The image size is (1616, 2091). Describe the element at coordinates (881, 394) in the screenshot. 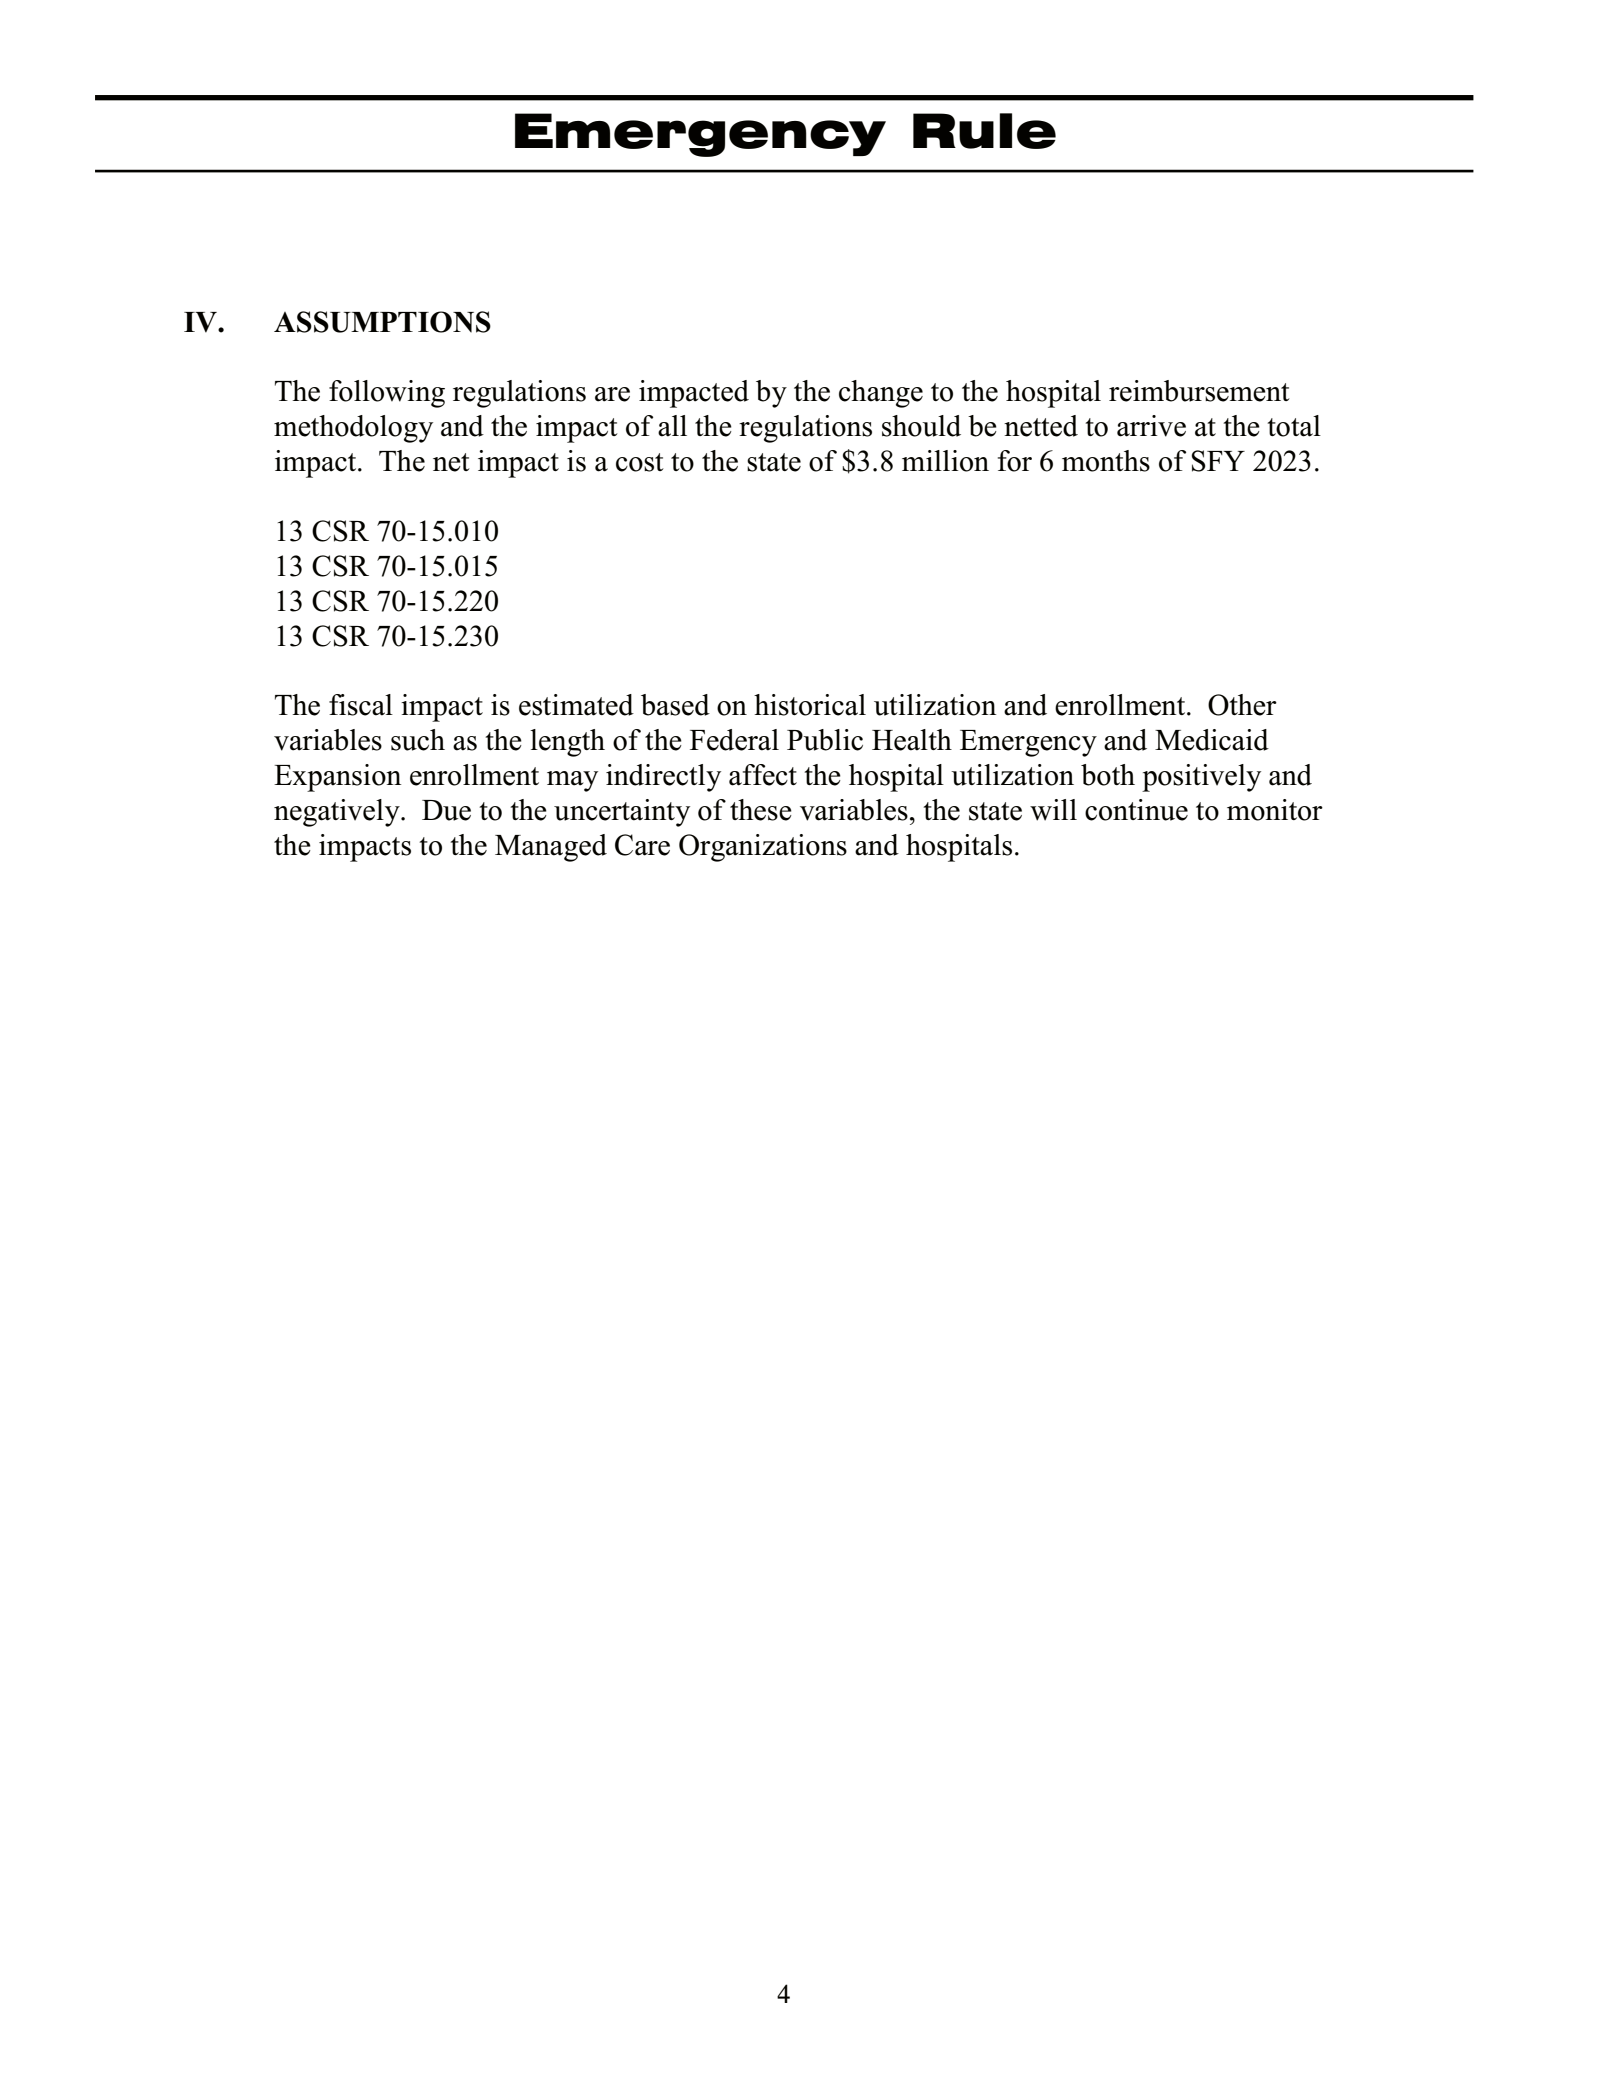

I see `change` at that location.
